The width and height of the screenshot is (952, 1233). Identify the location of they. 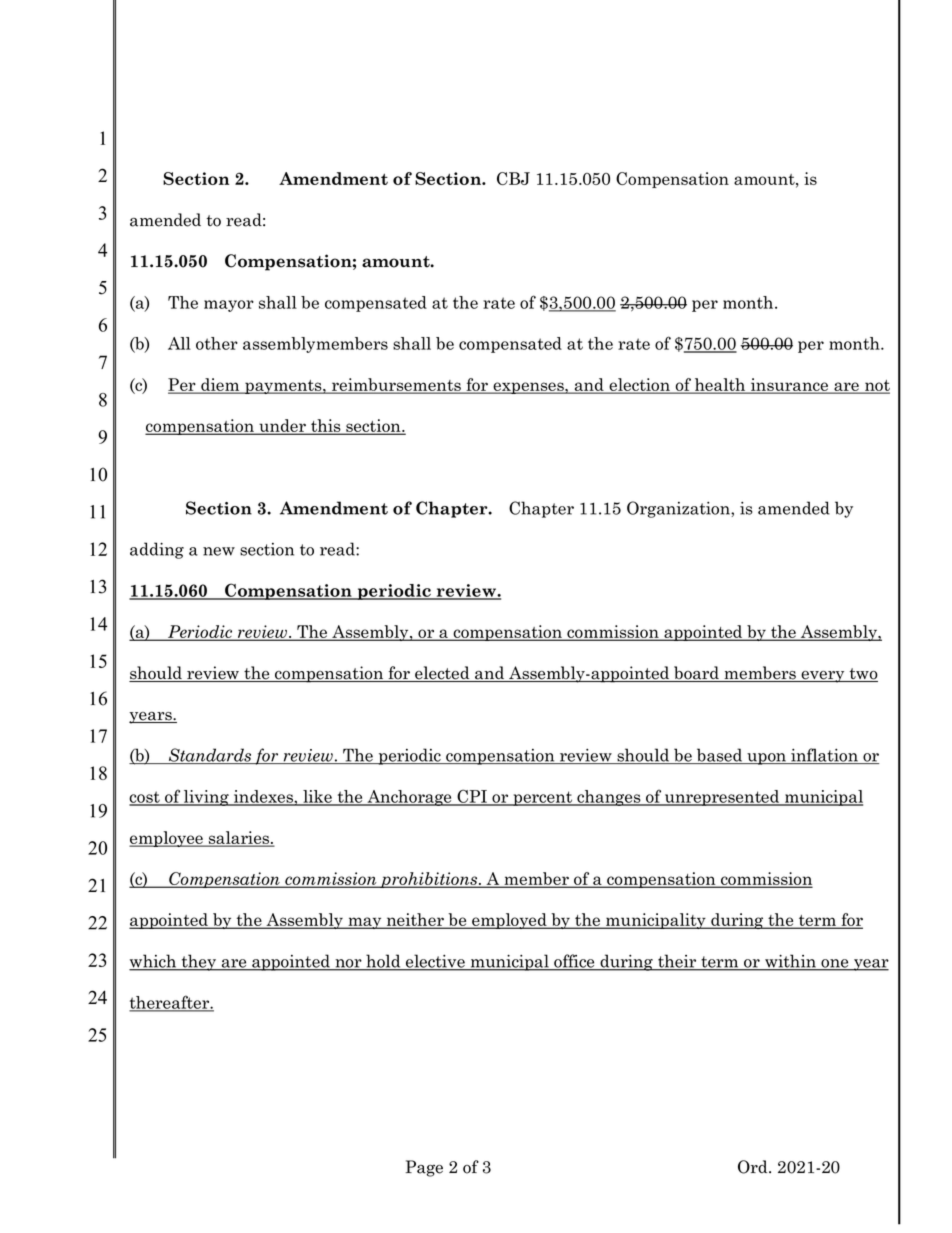
(199, 962).
